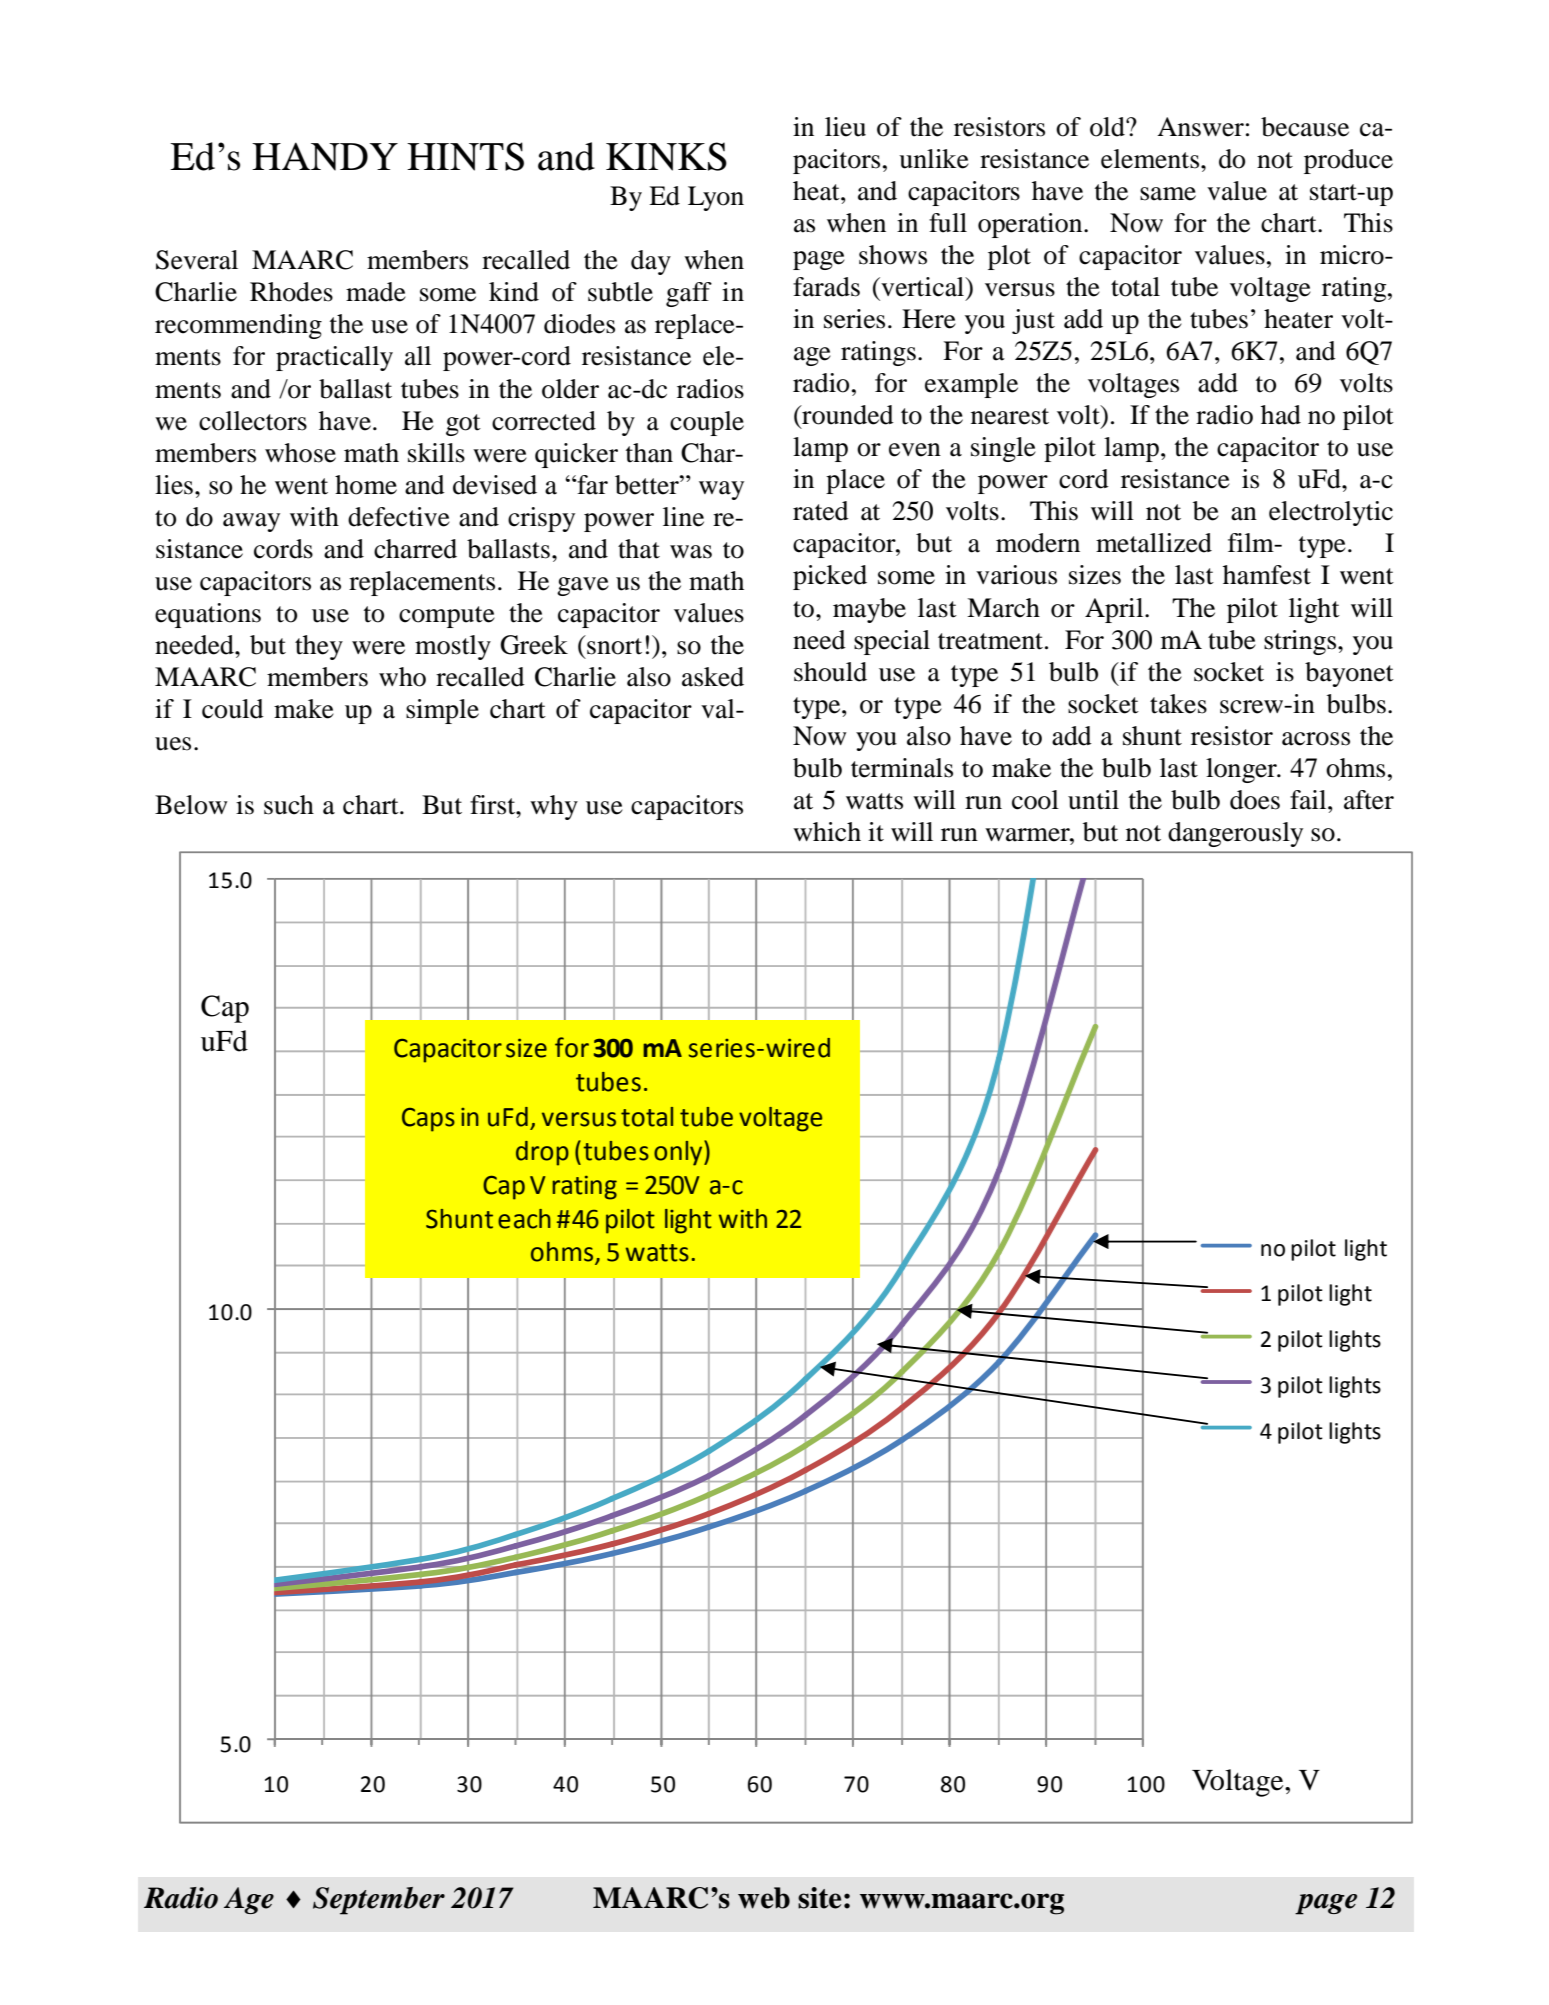  I want to click on drop, so click(542, 1153).
